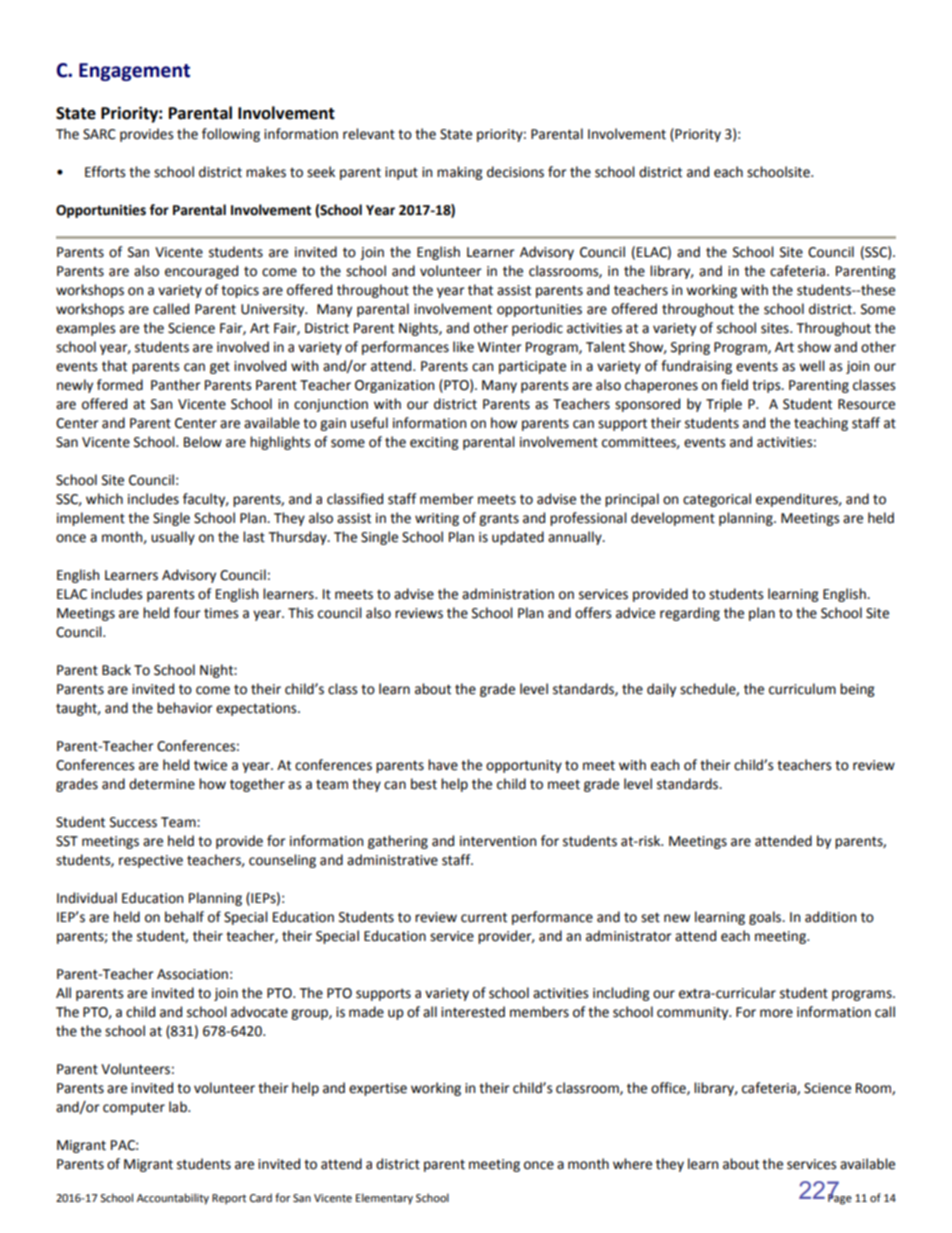  What do you see at coordinates (508, 594) in the screenshot?
I see `administration` at bounding box center [508, 594].
